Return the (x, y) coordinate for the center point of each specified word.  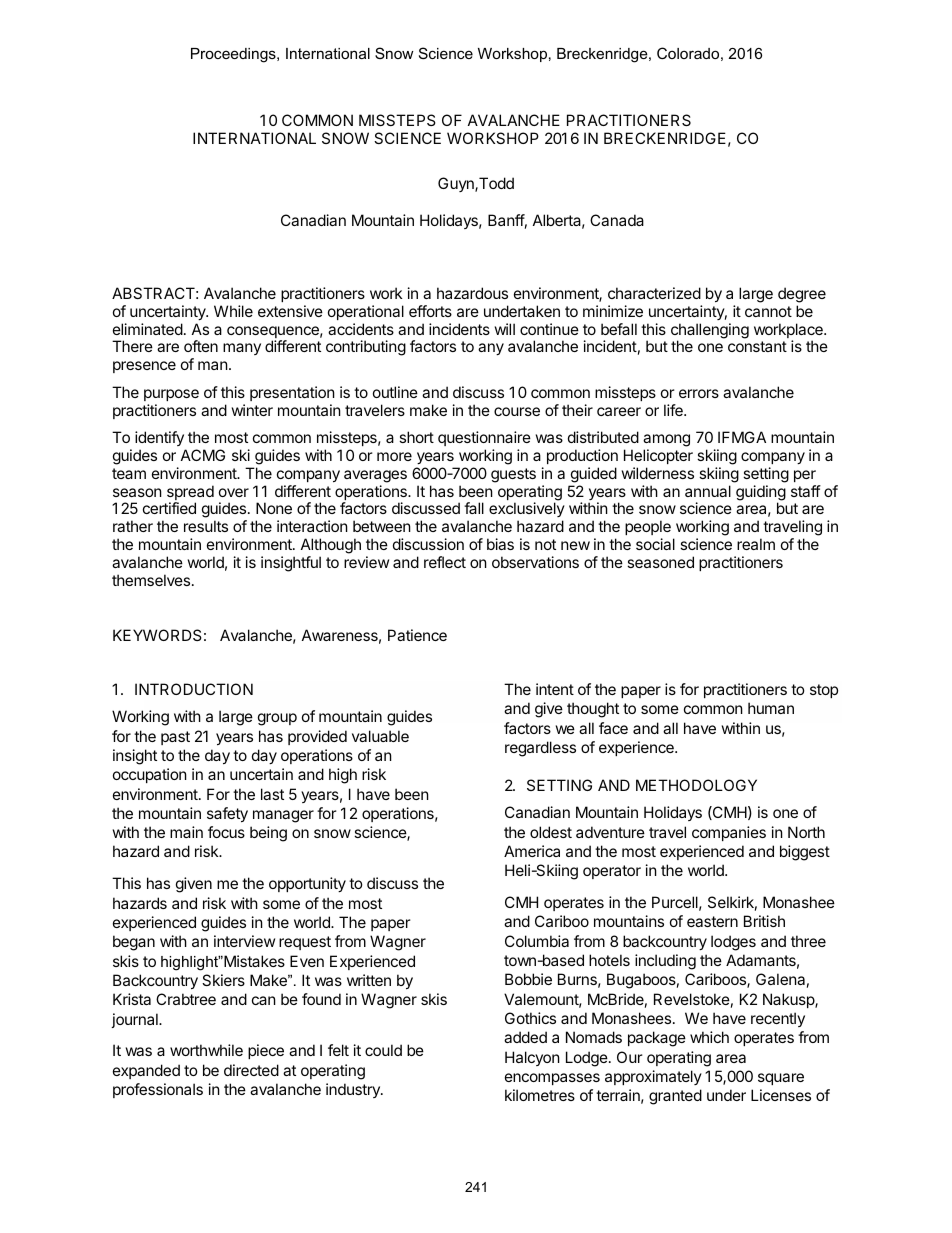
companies (729, 833)
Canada (617, 220)
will (505, 329)
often (201, 346)
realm (756, 544)
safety (227, 814)
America (532, 851)
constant (757, 346)
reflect (445, 562)
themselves (151, 580)
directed (251, 1070)
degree (802, 295)
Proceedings (234, 55)
